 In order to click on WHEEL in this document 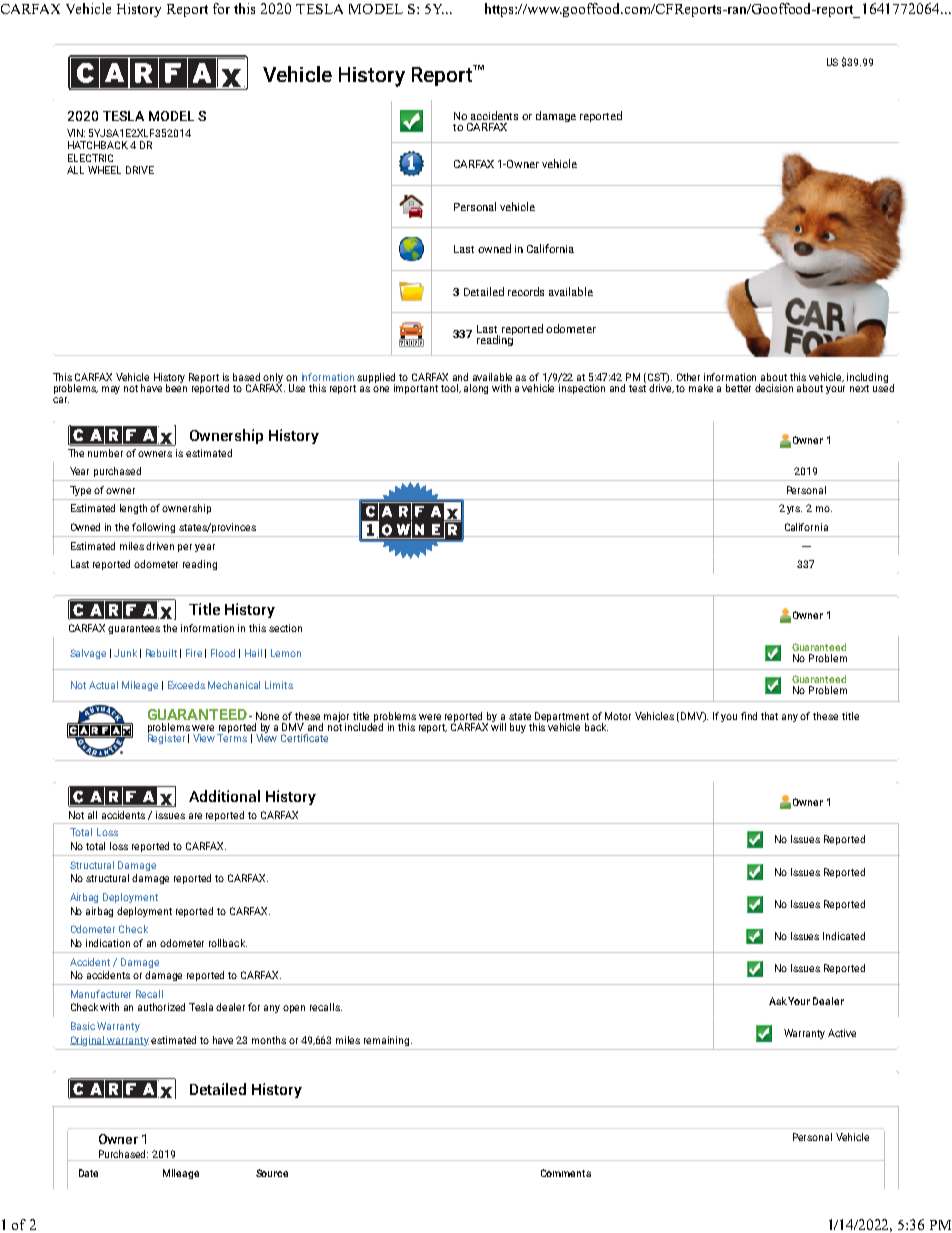, I will do `click(104, 170)`.
